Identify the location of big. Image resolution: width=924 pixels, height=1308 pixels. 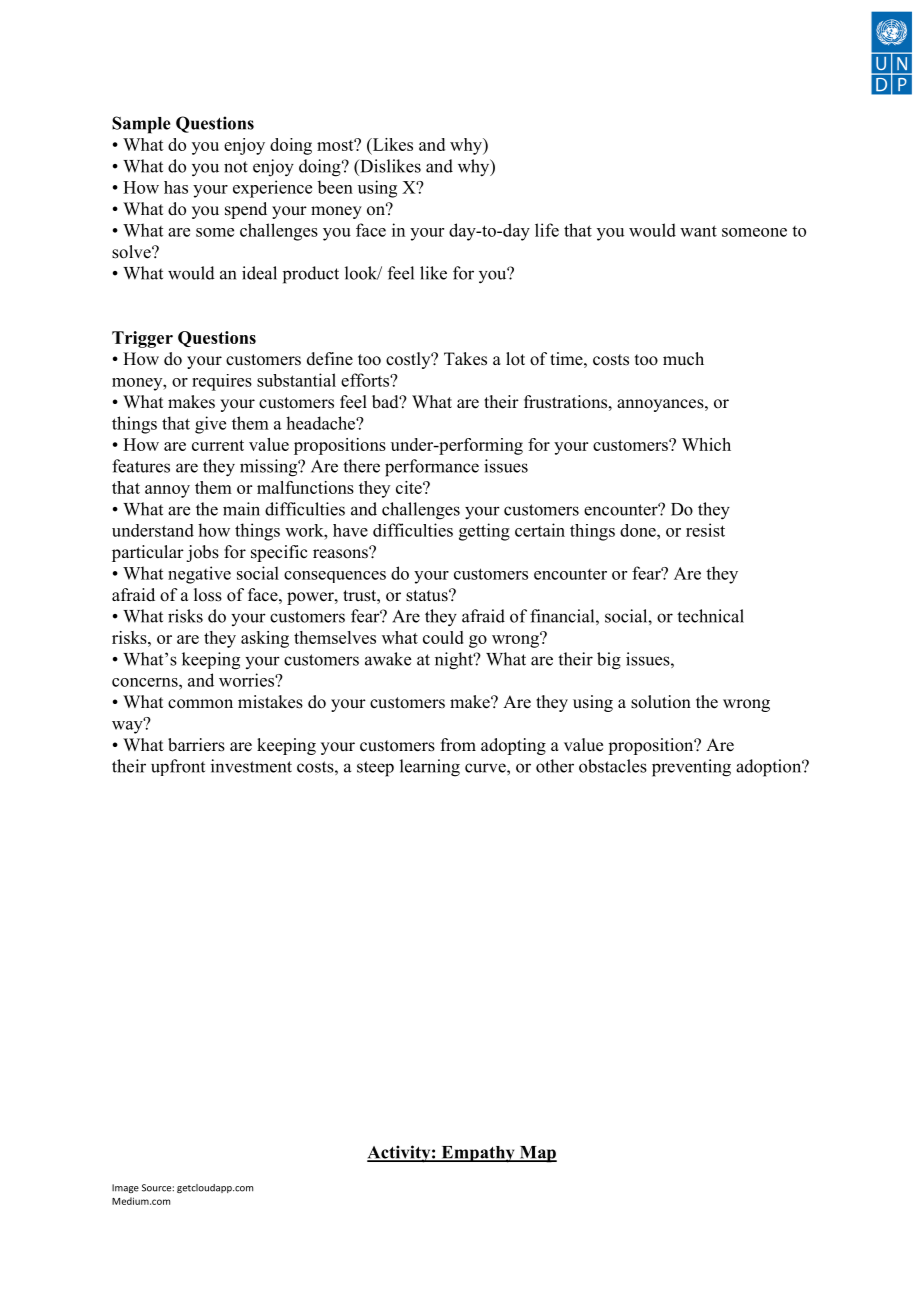
(609, 661).
